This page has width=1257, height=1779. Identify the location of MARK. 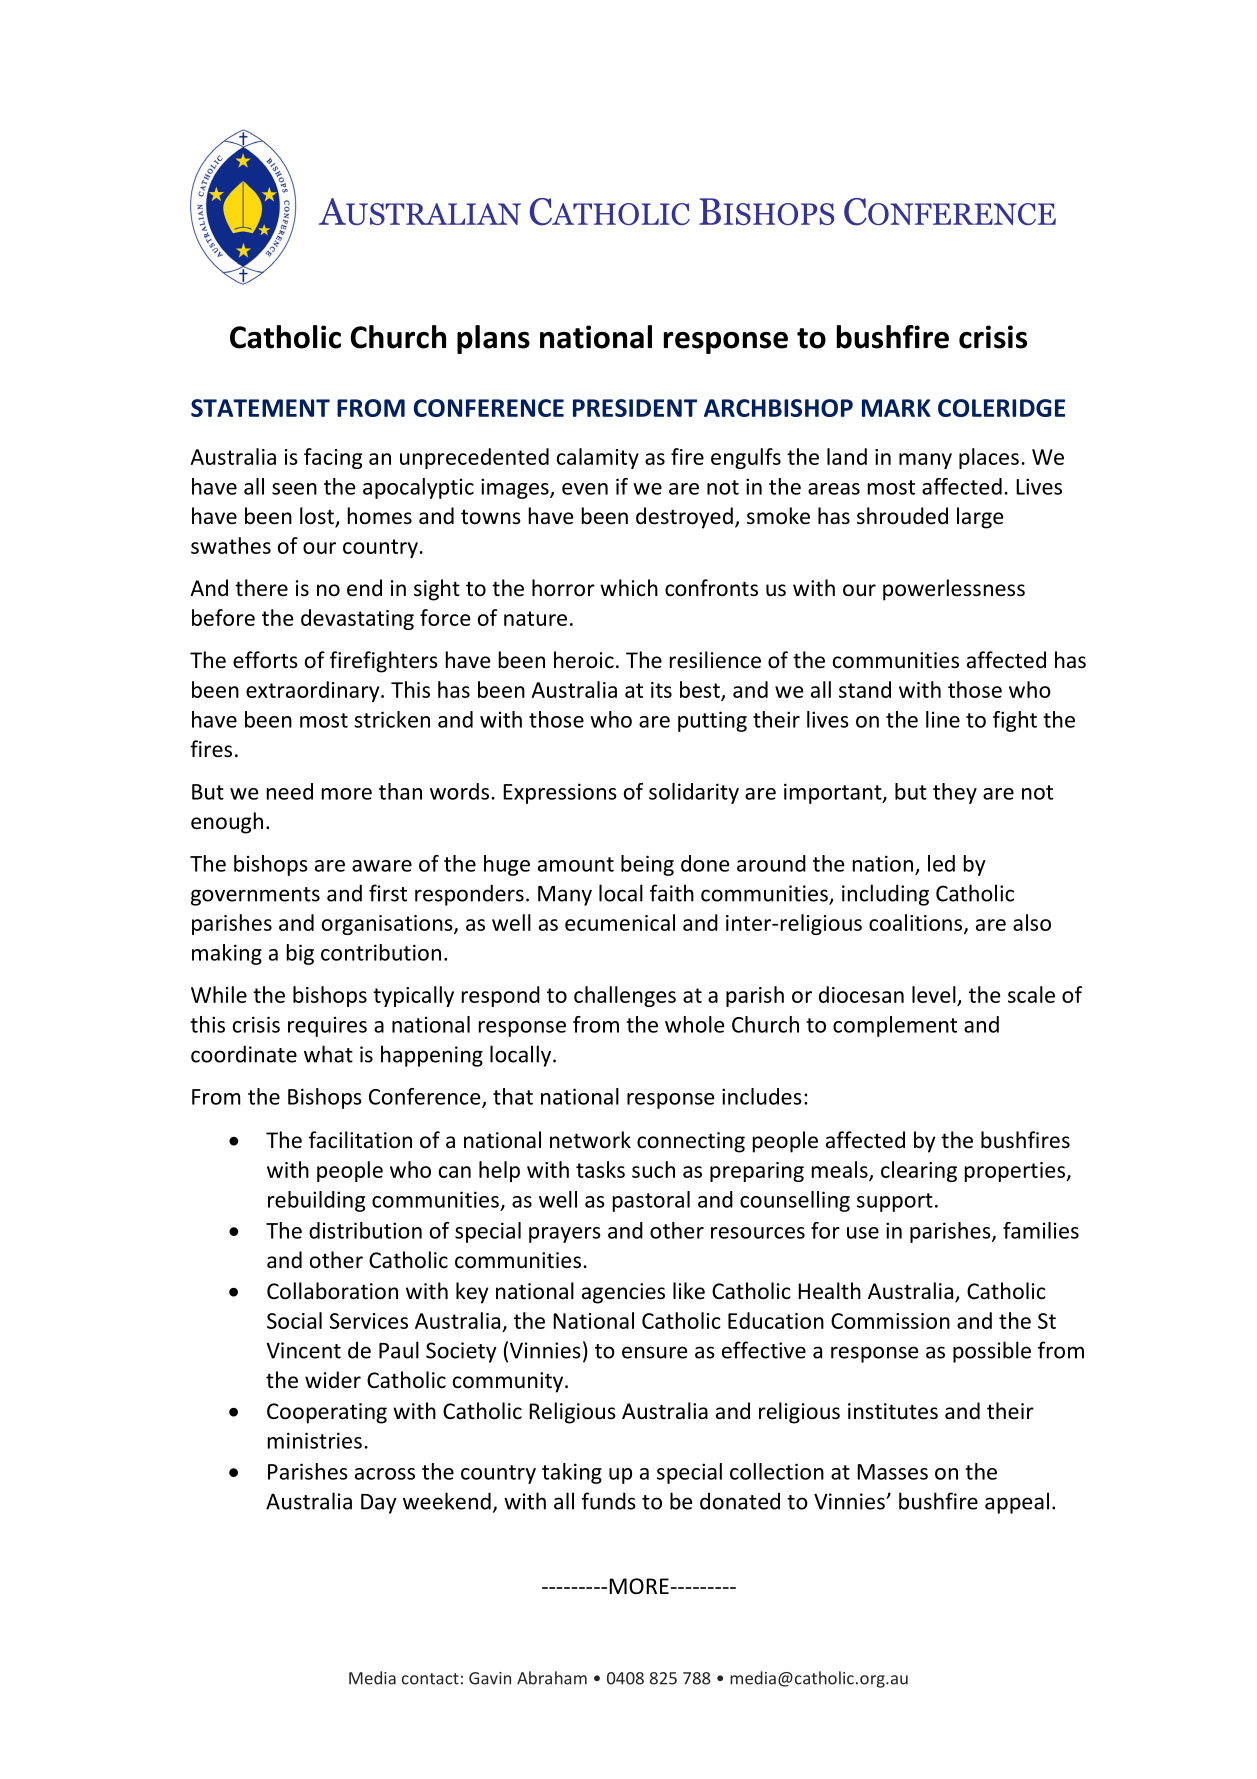
(896, 408).
